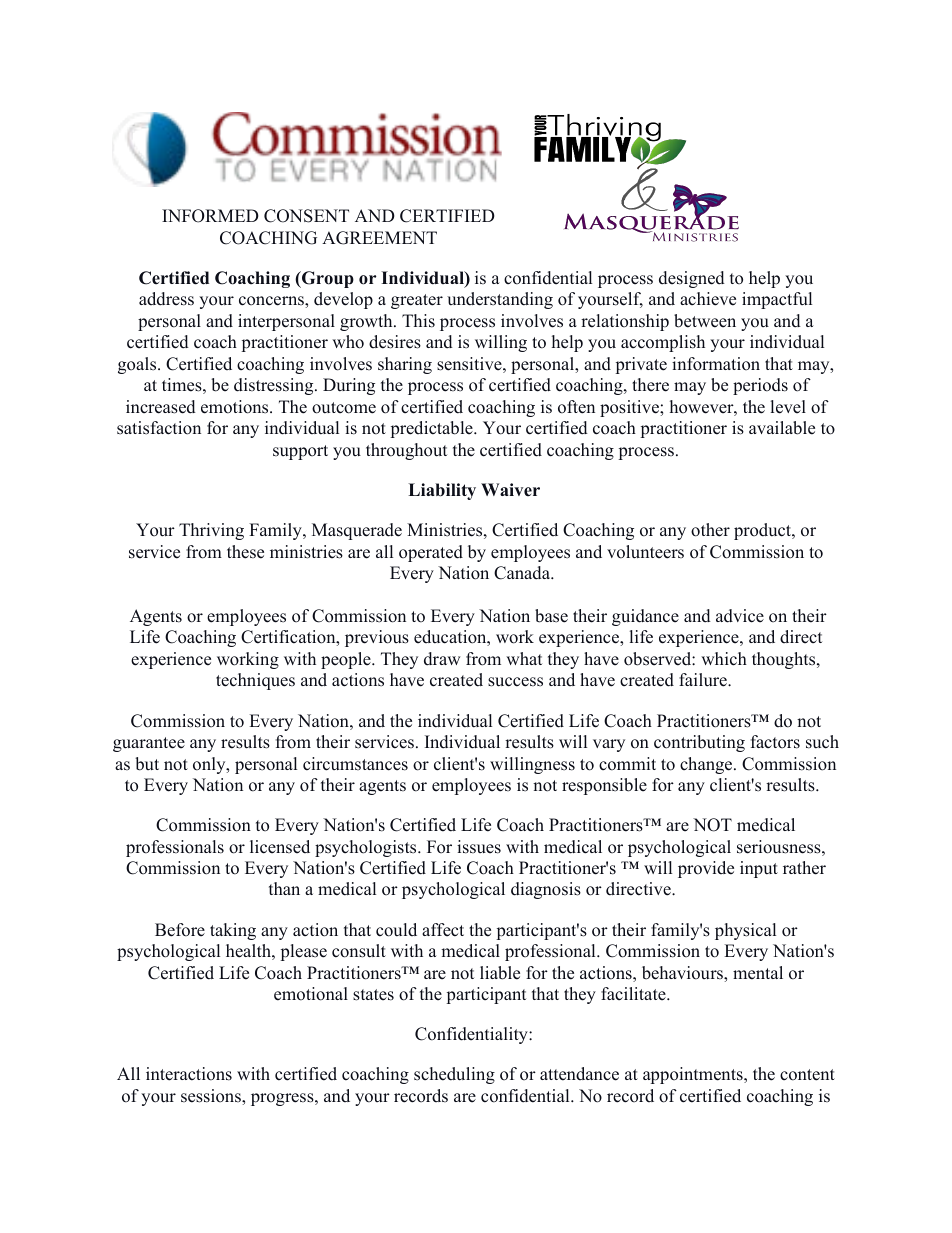  What do you see at coordinates (210, 216) in the image?
I see `INFORMED` at bounding box center [210, 216].
